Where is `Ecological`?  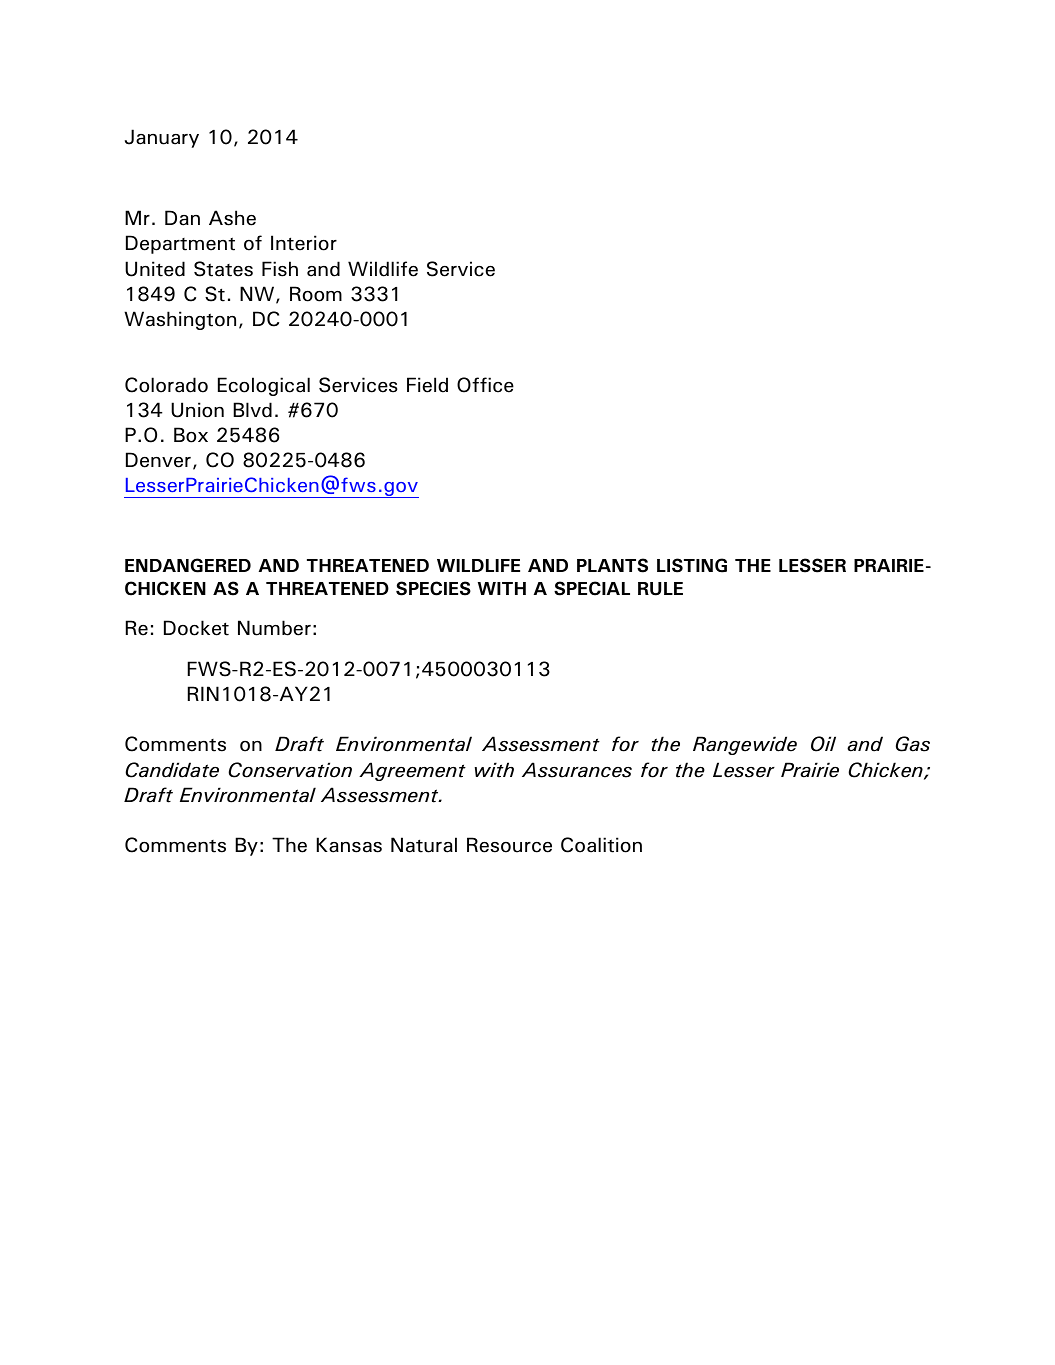
Ecological is located at coordinates (264, 386).
